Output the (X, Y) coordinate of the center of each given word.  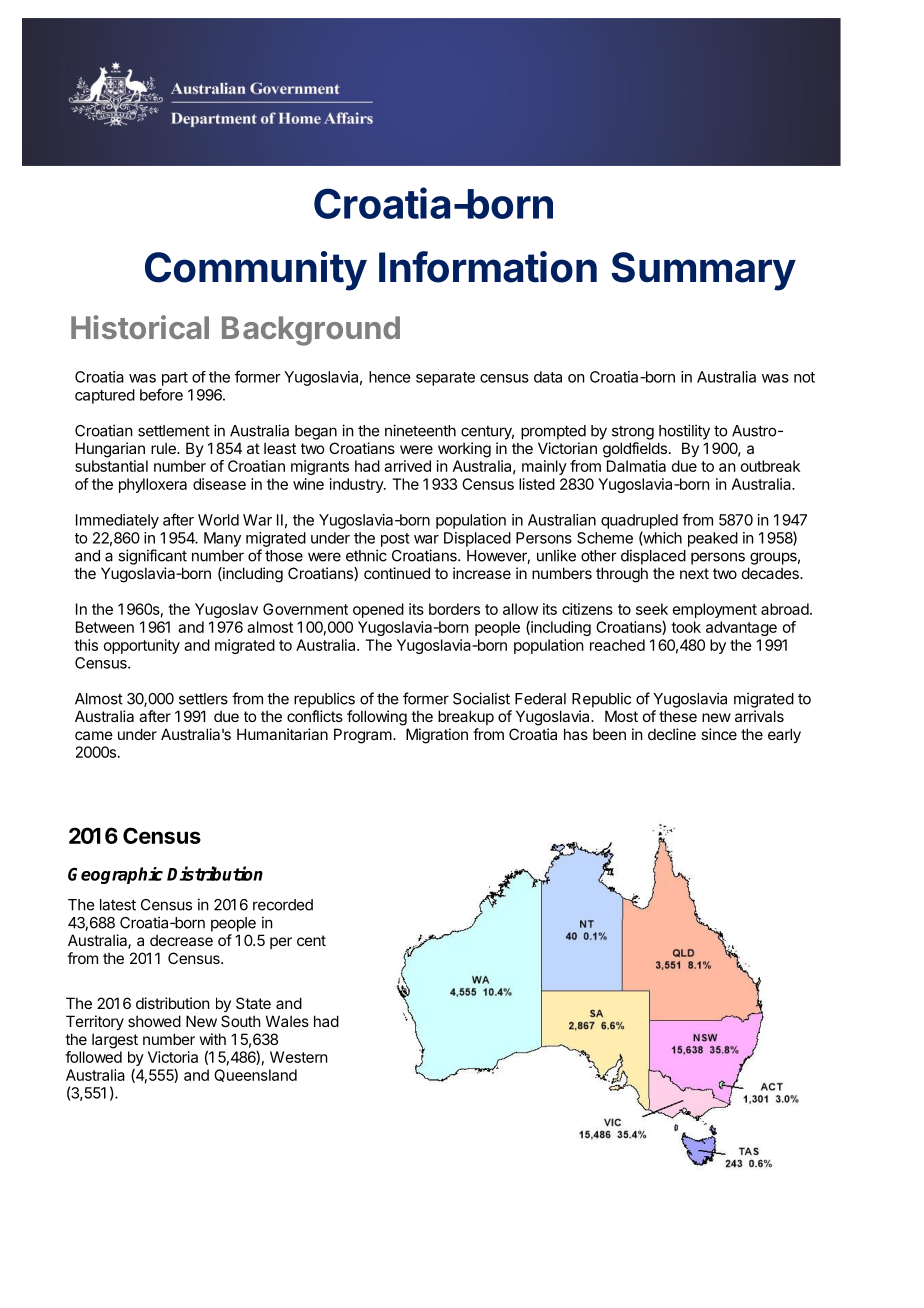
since (719, 734)
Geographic (115, 875)
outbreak (770, 466)
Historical (140, 327)
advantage (741, 628)
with (213, 1039)
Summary (703, 271)
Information (488, 267)
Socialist (481, 698)
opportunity (142, 646)
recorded (283, 905)
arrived (407, 466)
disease (219, 484)
